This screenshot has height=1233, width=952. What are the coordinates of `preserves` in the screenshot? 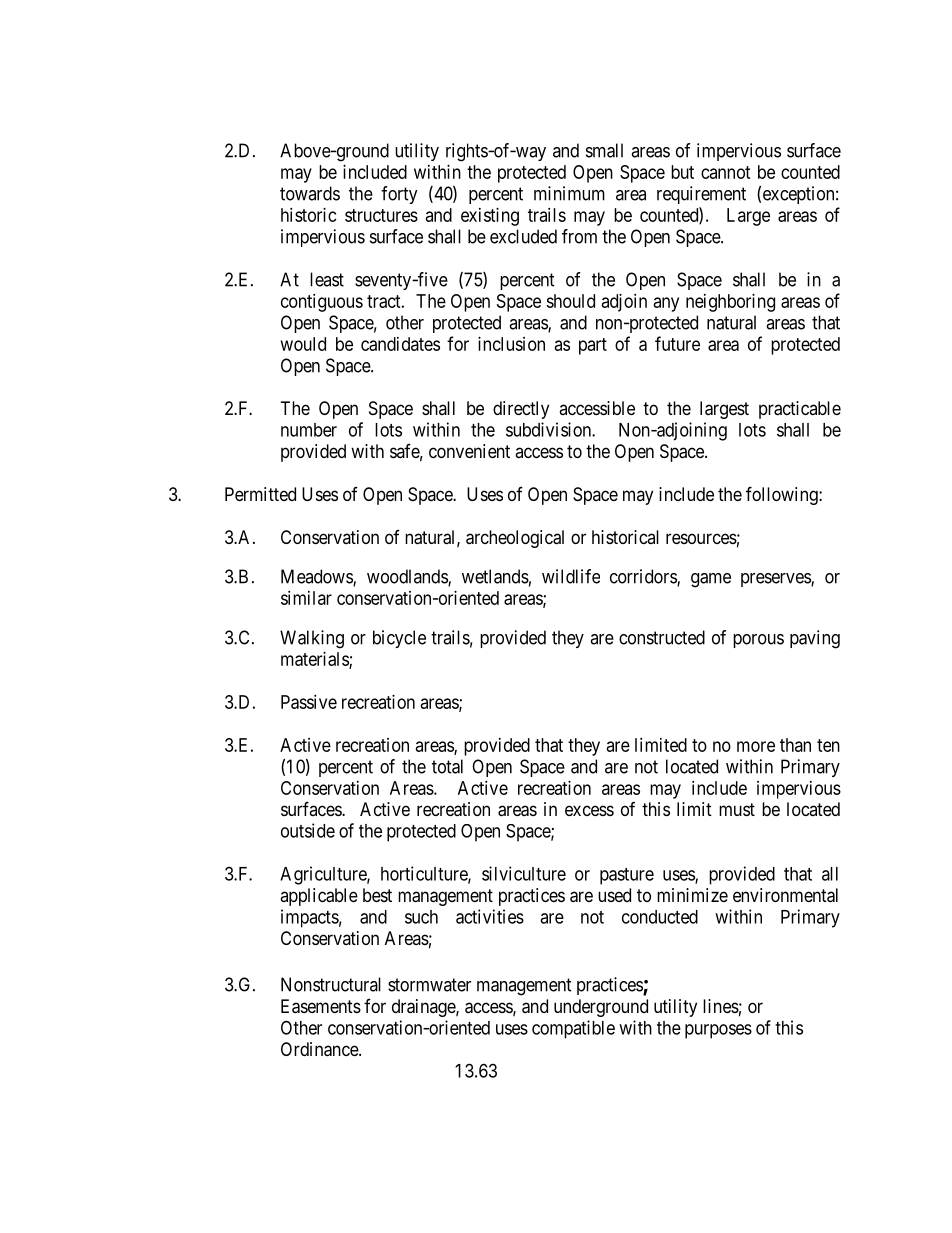 It's located at (776, 580).
